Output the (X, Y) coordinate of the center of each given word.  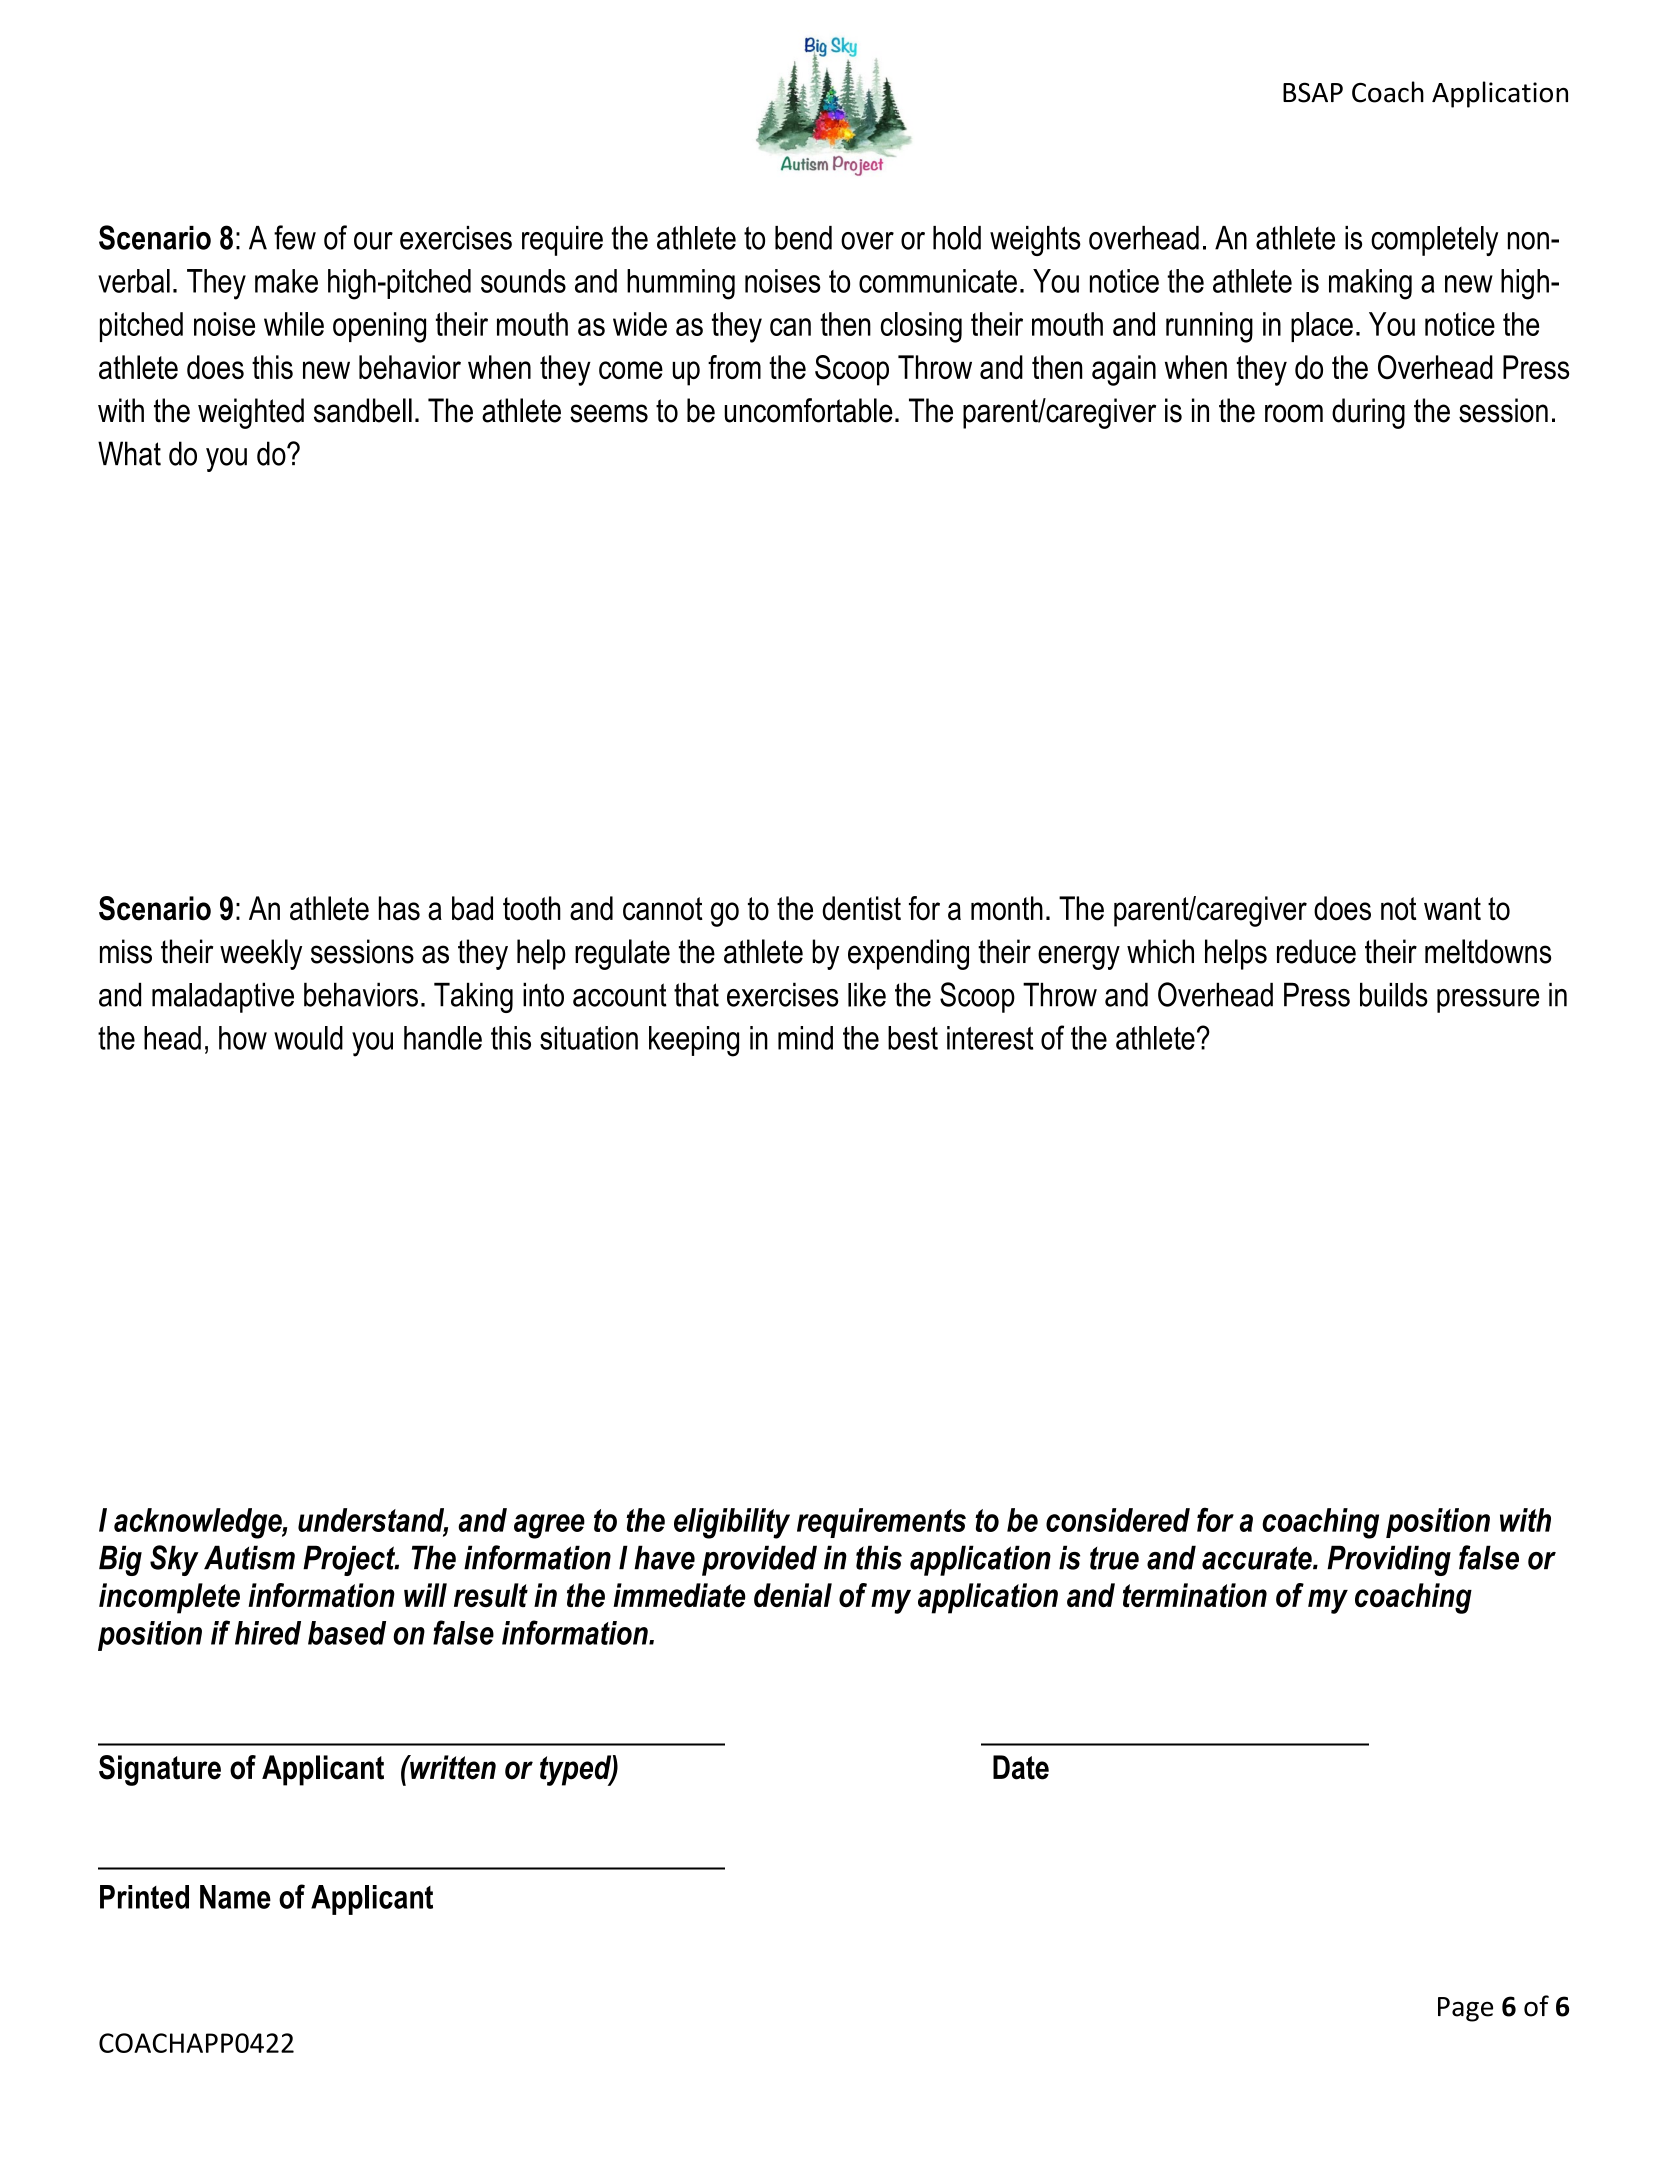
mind (805, 1038)
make (286, 281)
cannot (663, 909)
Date (1021, 1767)
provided (759, 1560)
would (308, 1038)
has (399, 908)
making (1370, 284)
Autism (249, 1557)
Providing (1389, 1560)
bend (803, 238)
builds (1394, 994)
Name (235, 1897)
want (1452, 909)
